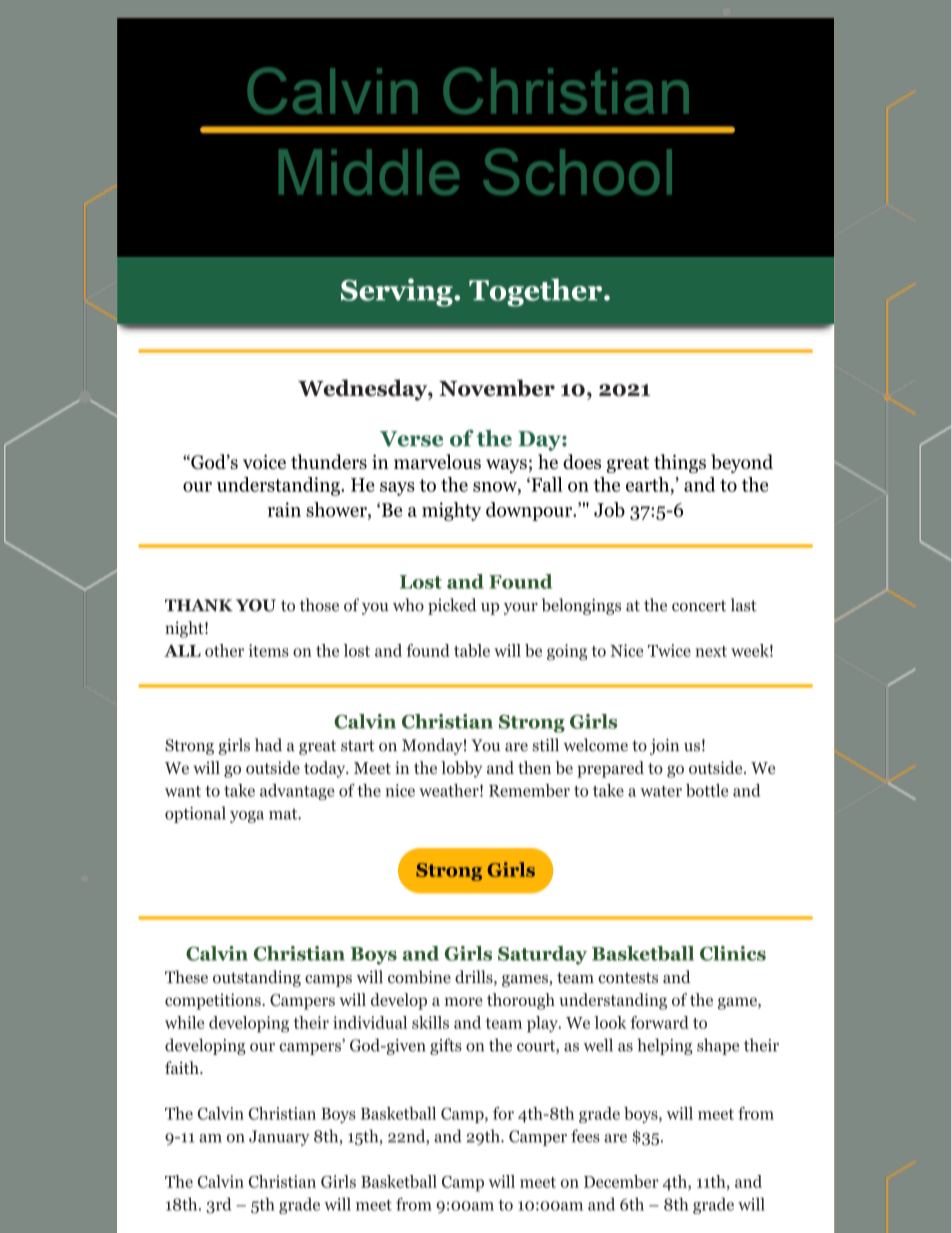  What do you see at coordinates (660, 1022) in the page?
I see `forward` at bounding box center [660, 1022].
